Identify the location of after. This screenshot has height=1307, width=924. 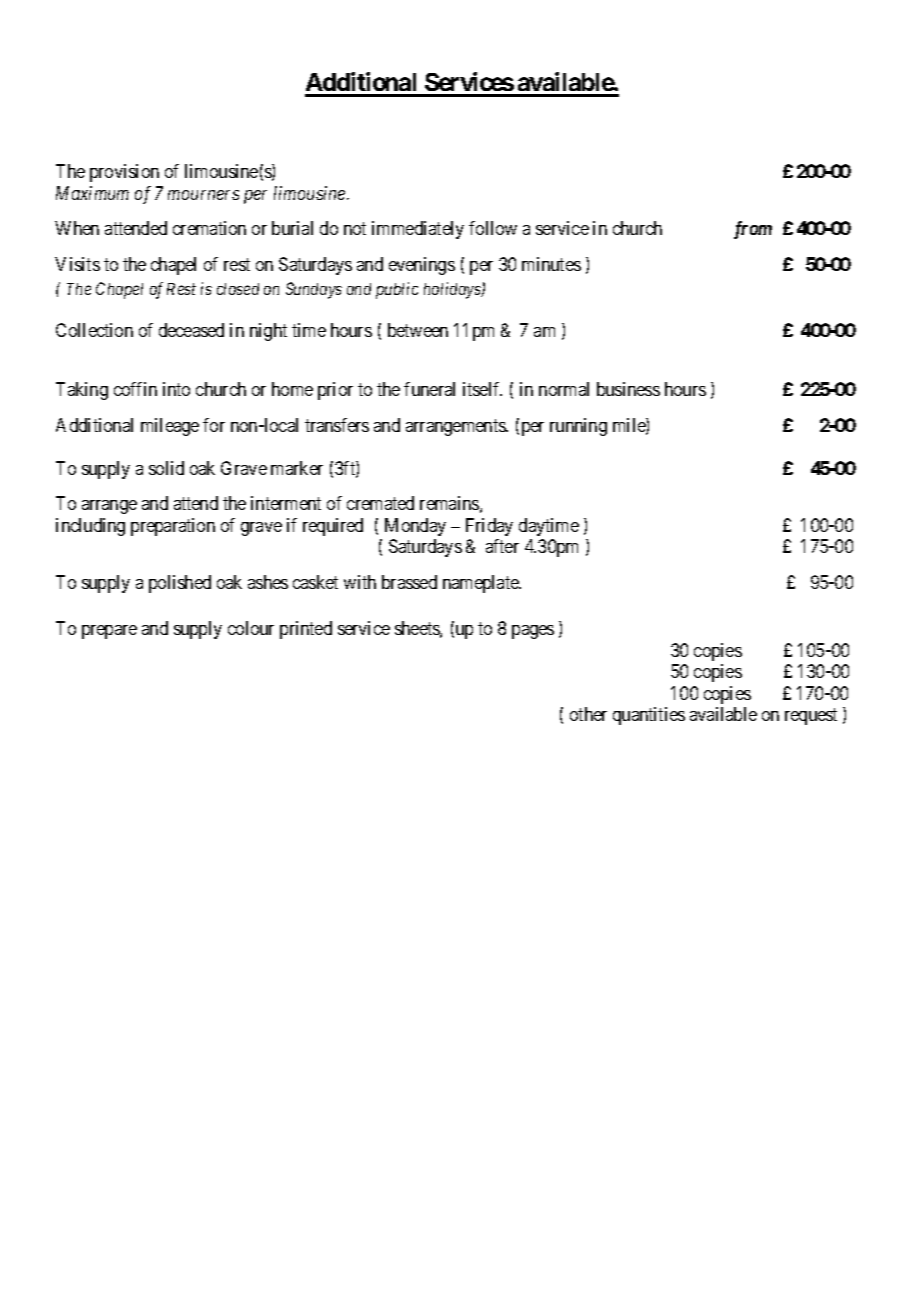
(502, 546).
